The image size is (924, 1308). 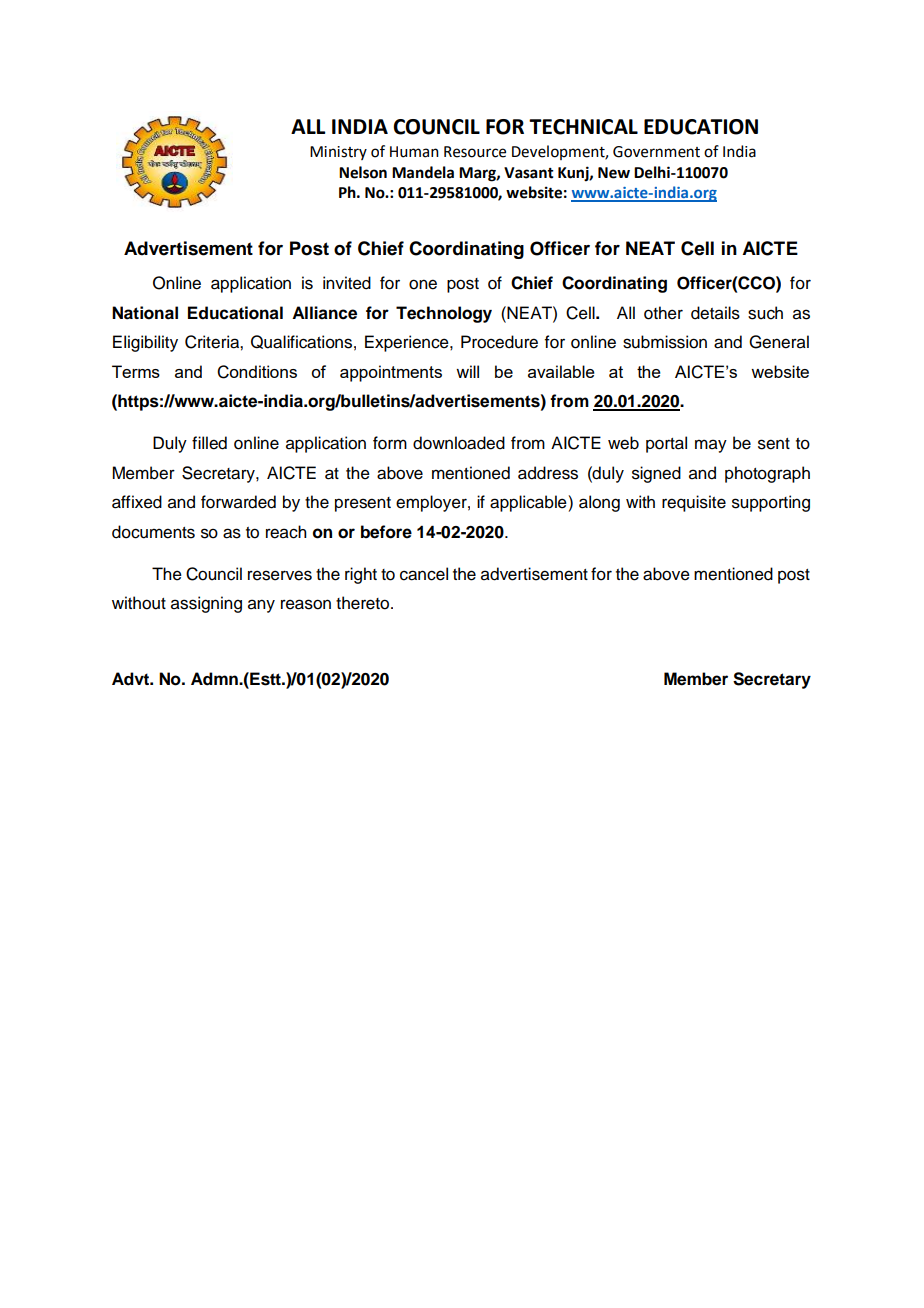 I want to click on Resource, so click(x=475, y=152).
